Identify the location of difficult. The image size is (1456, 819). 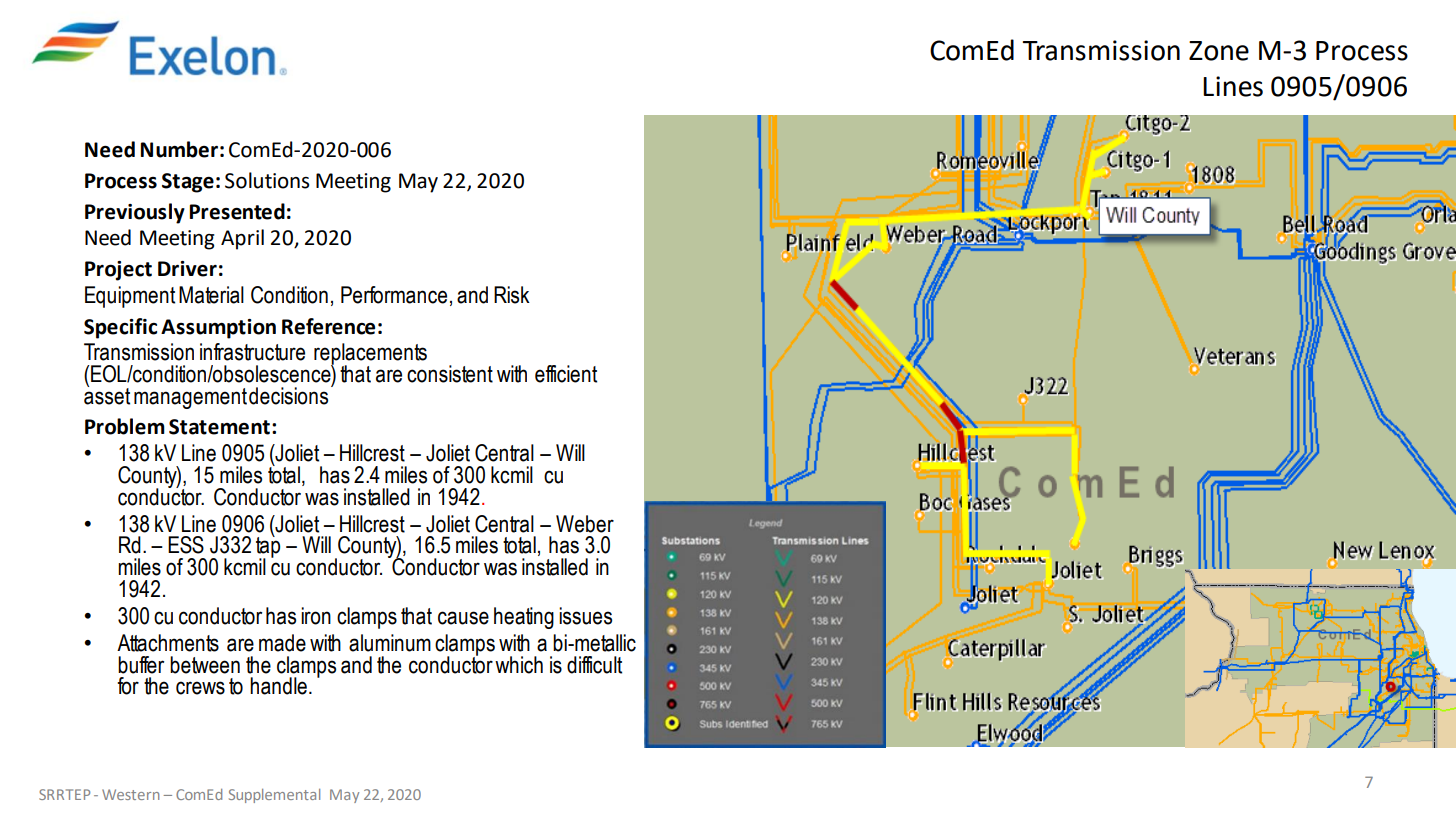
(594, 665).
